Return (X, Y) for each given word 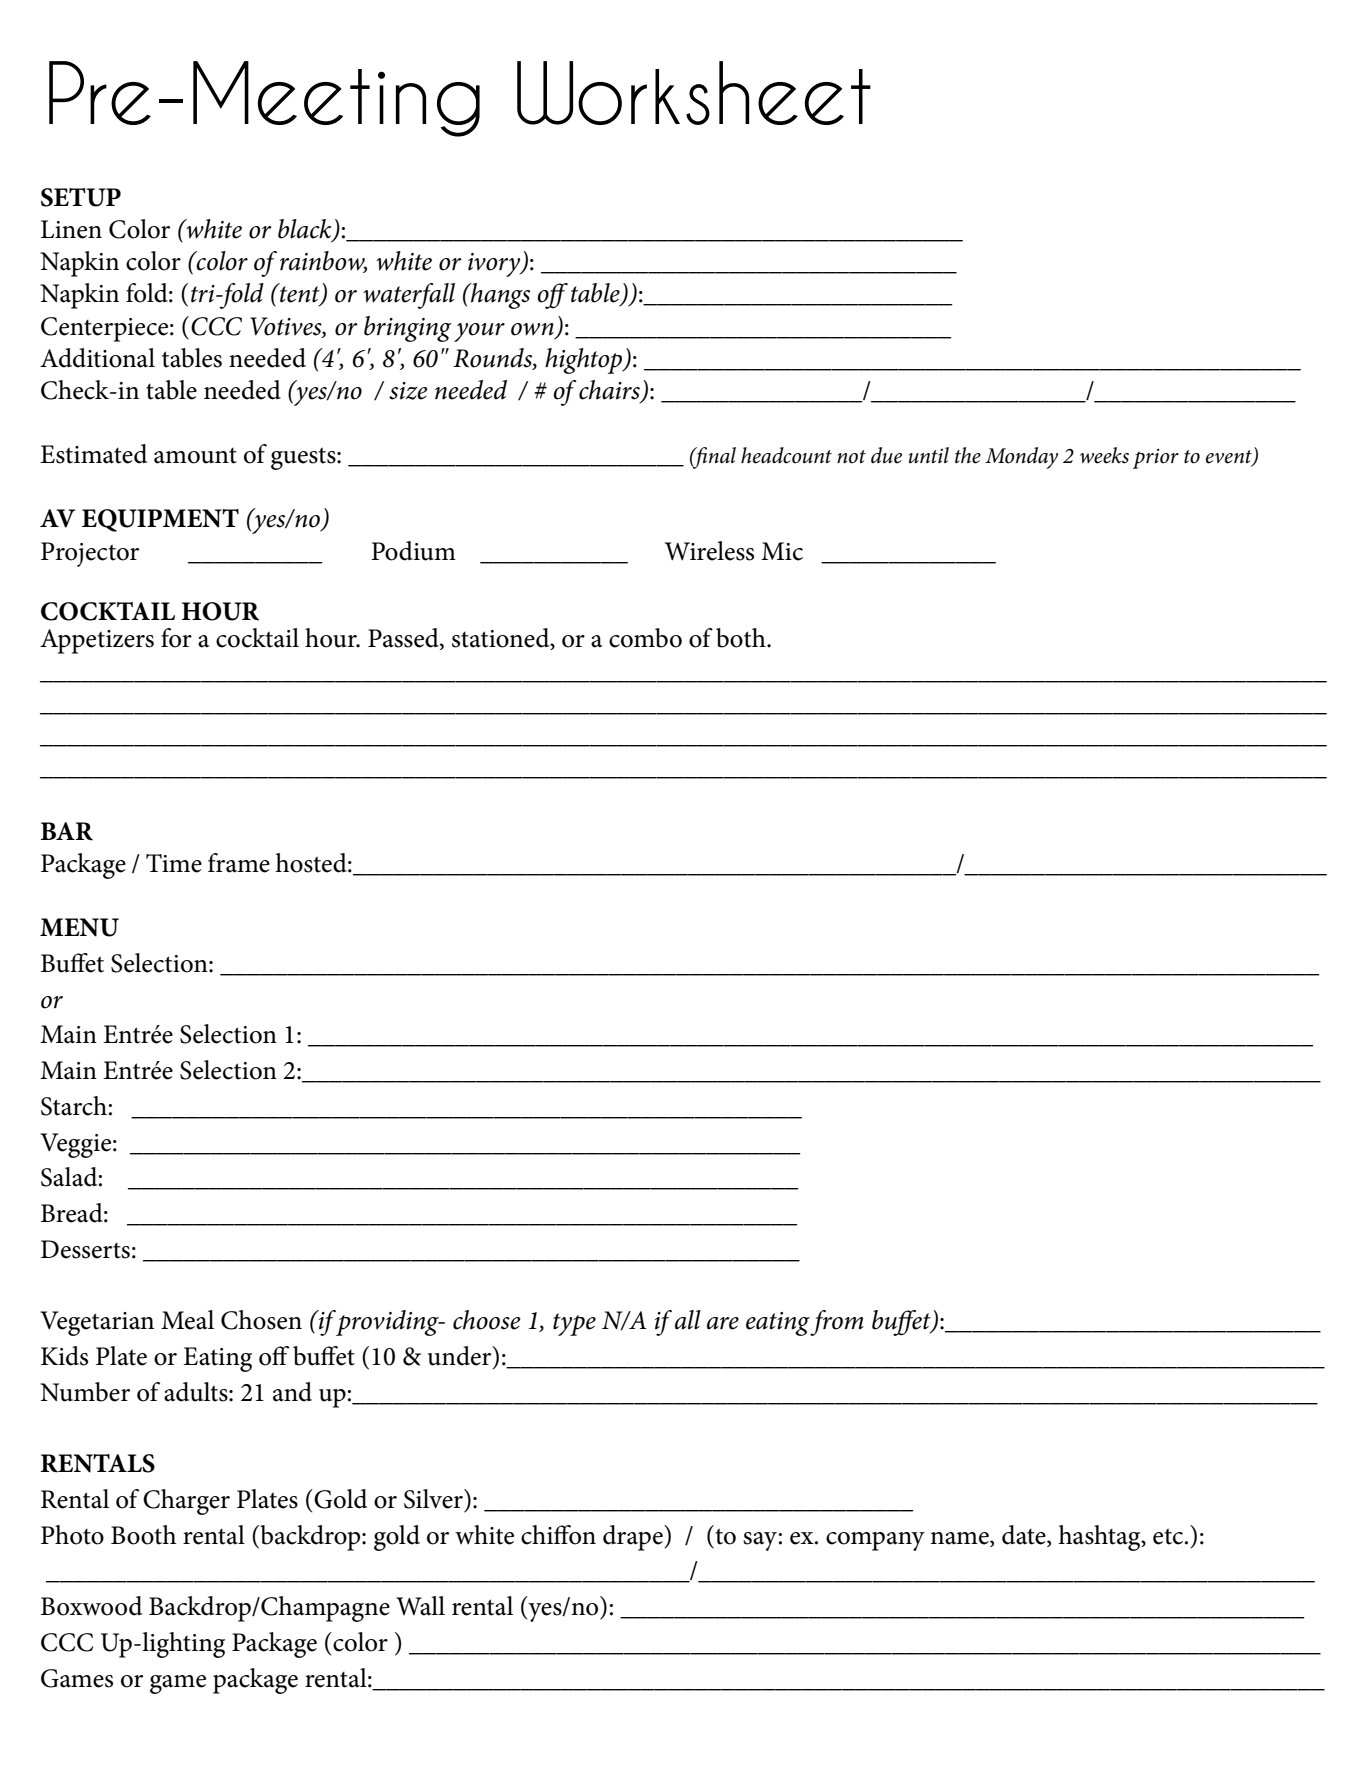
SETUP (81, 197)
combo (645, 638)
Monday (1021, 458)
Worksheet (694, 93)
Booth (143, 1535)
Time (174, 863)
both (742, 638)
